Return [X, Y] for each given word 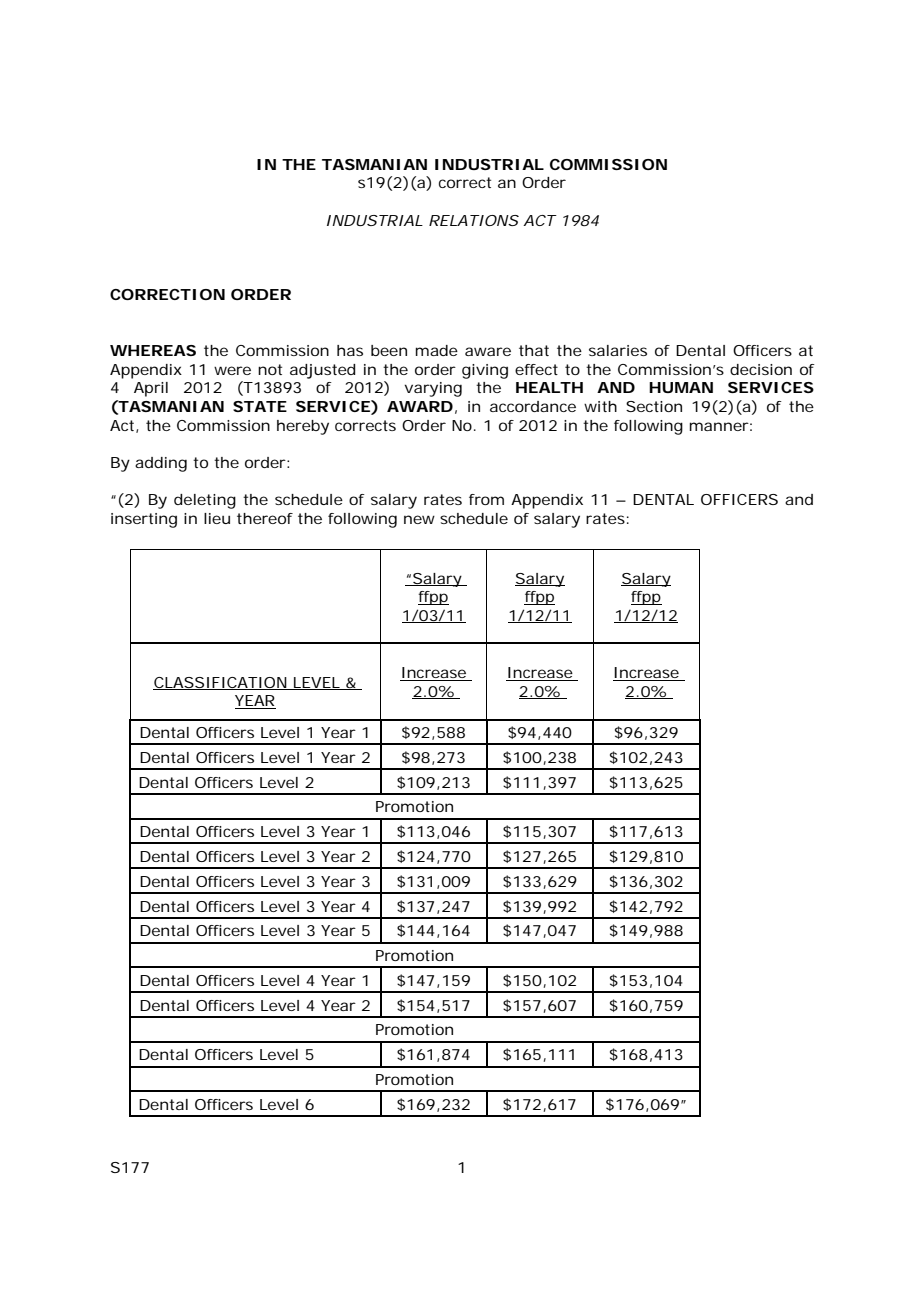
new [419, 519]
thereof [265, 518]
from [486, 499]
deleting [205, 501]
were [232, 370]
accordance [533, 406]
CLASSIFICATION [220, 683]
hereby [303, 427]
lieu [217, 518]
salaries [618, 350]
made [437, 350]
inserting [144, 520]
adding [161, 464]
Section [654, 406]
